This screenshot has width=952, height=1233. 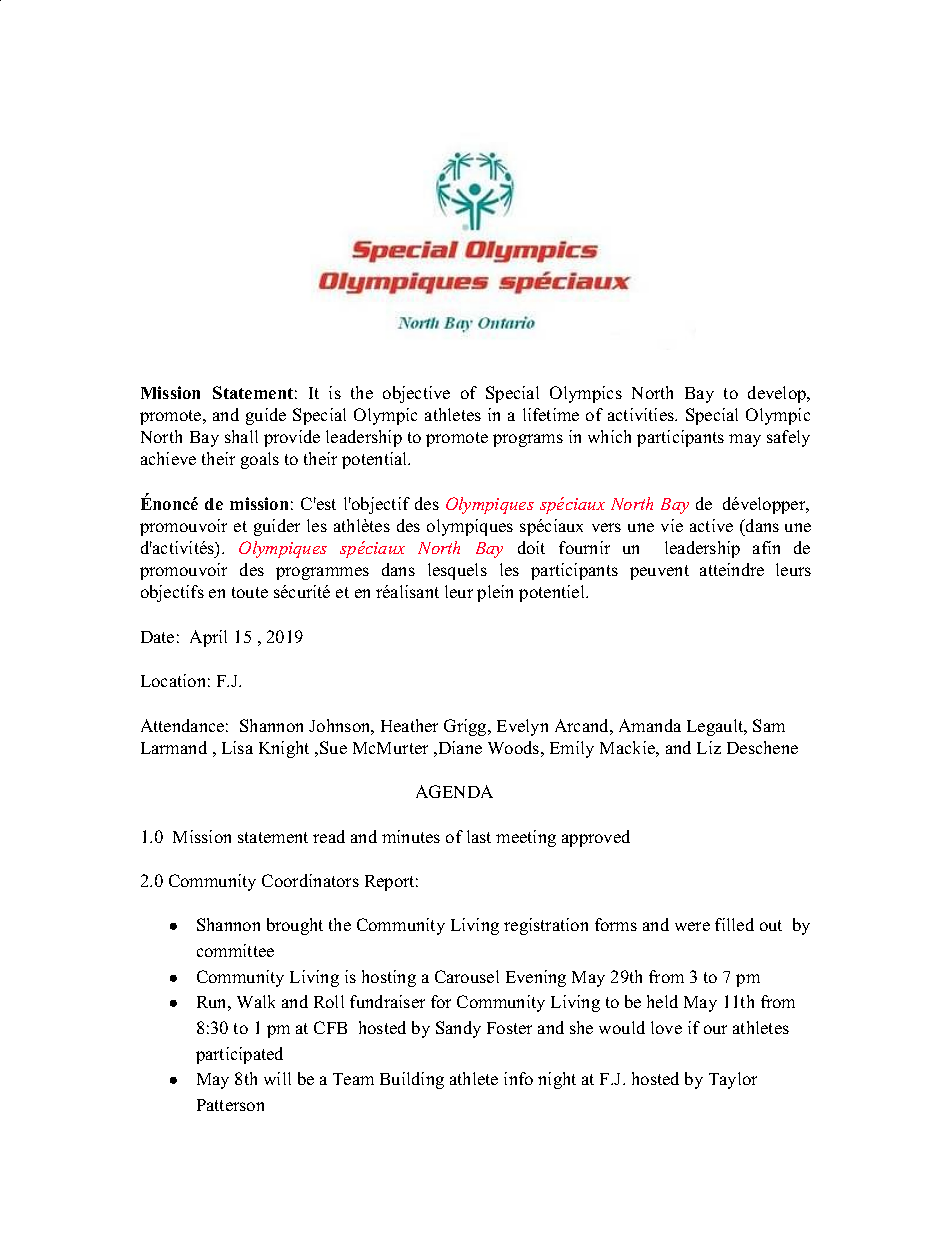 I want to click on objective, so click(x=416, y=394).
